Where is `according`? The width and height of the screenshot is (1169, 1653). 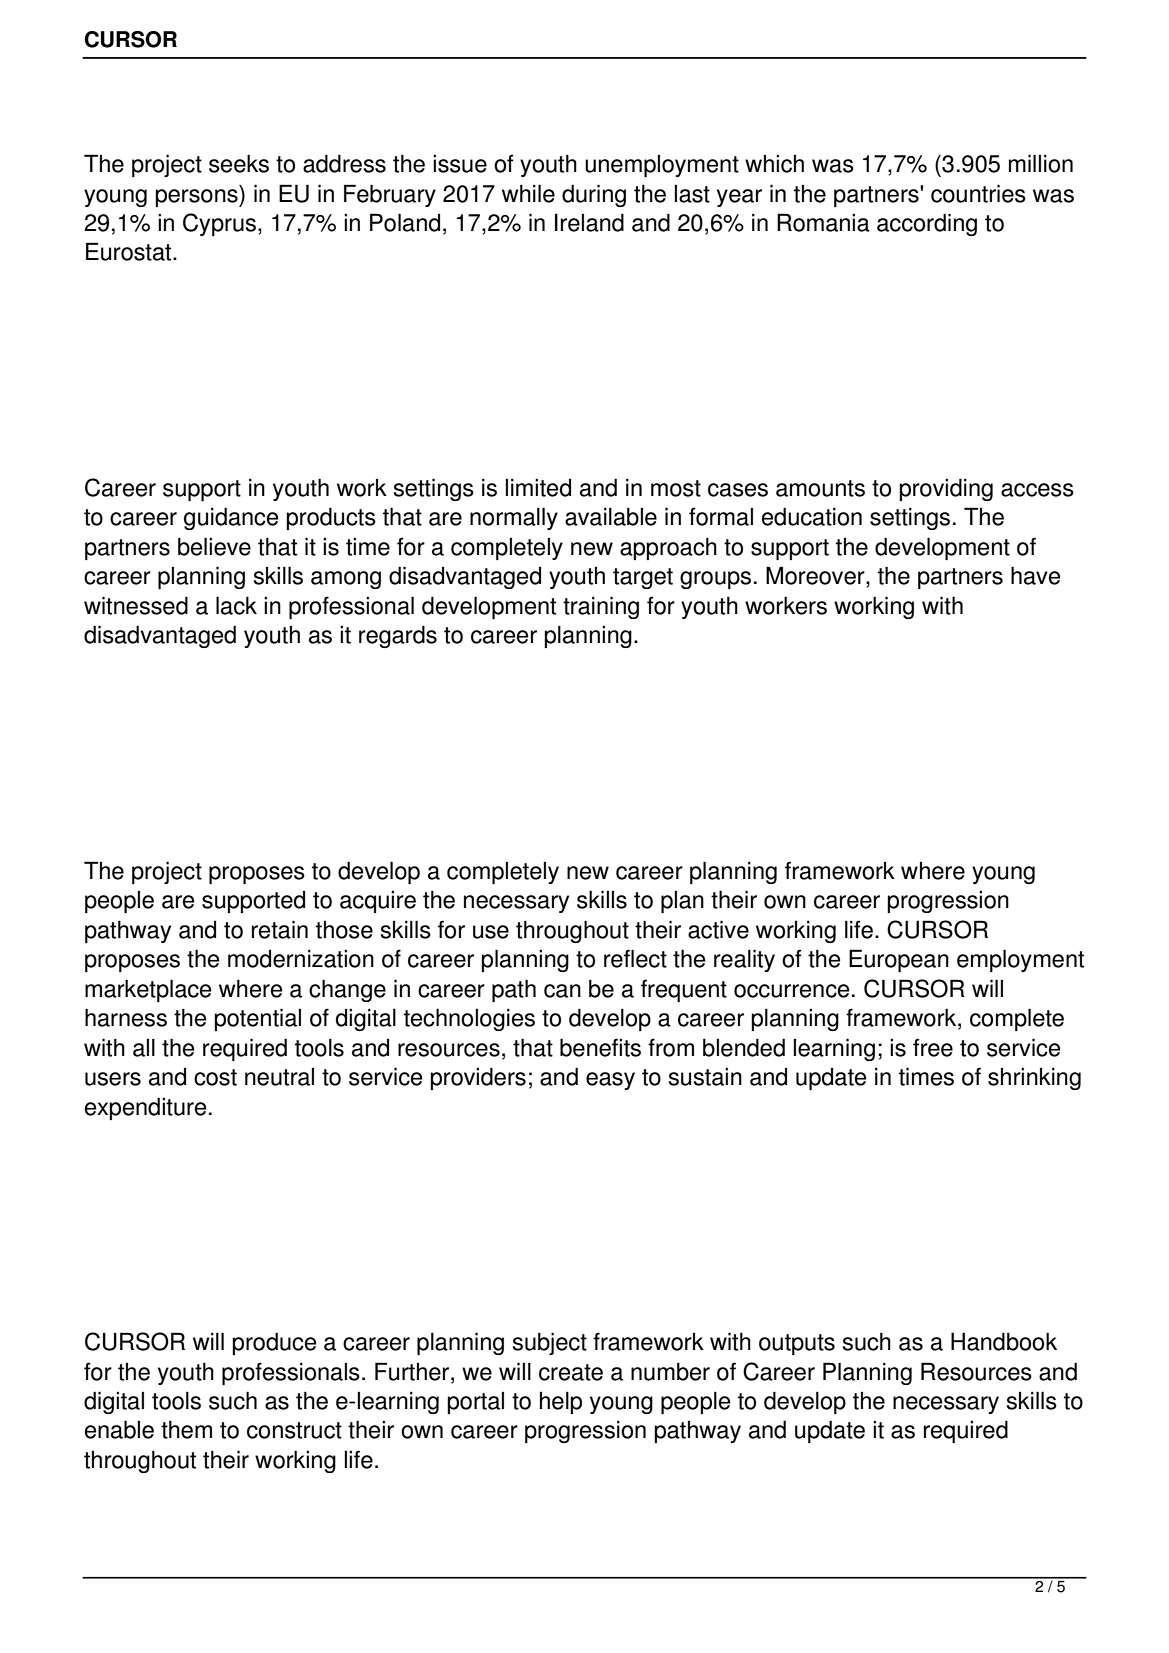
according is located at coordinates (927, 224).
